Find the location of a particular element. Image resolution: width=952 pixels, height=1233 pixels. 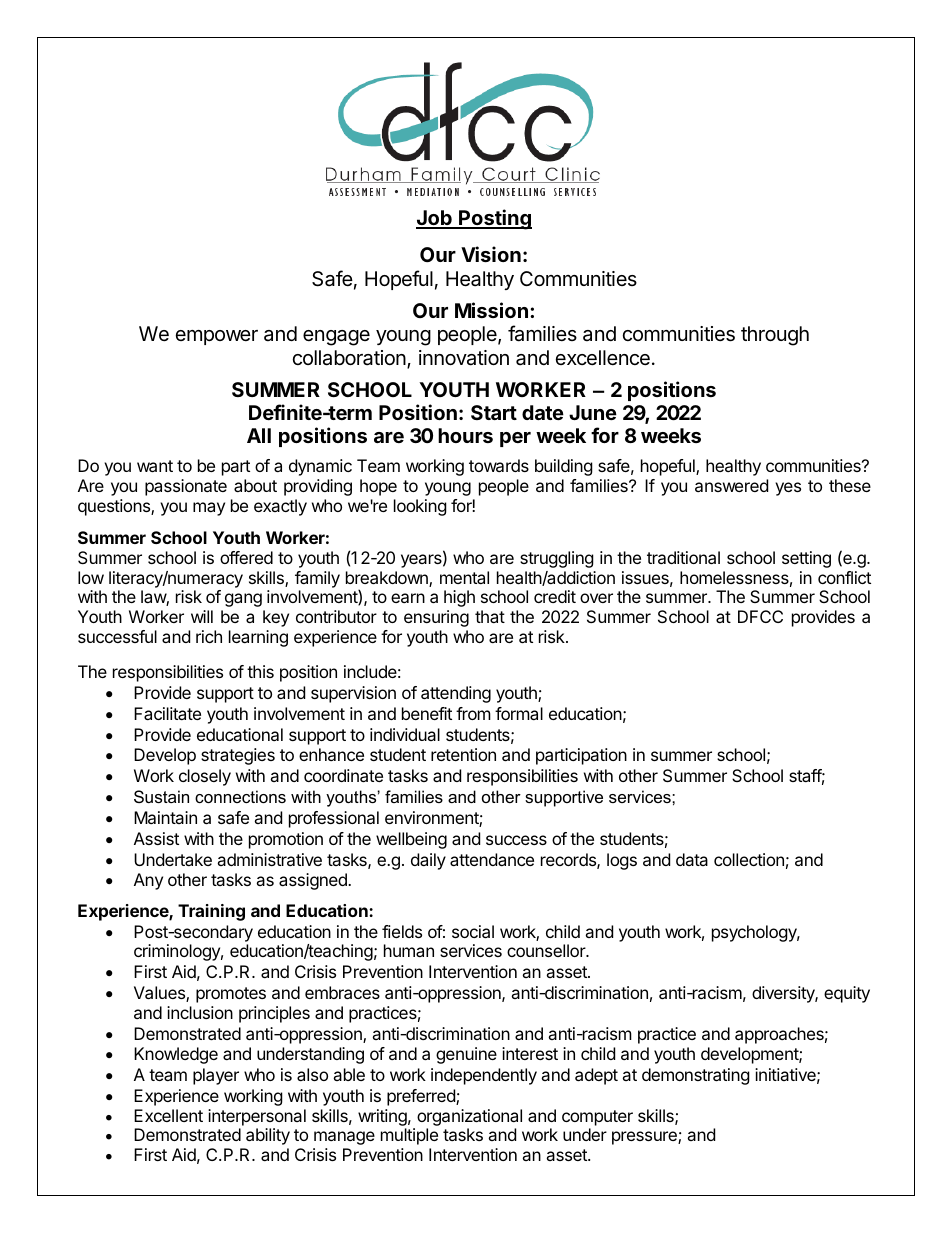

Maintain is located at coordinates (165, 817).
